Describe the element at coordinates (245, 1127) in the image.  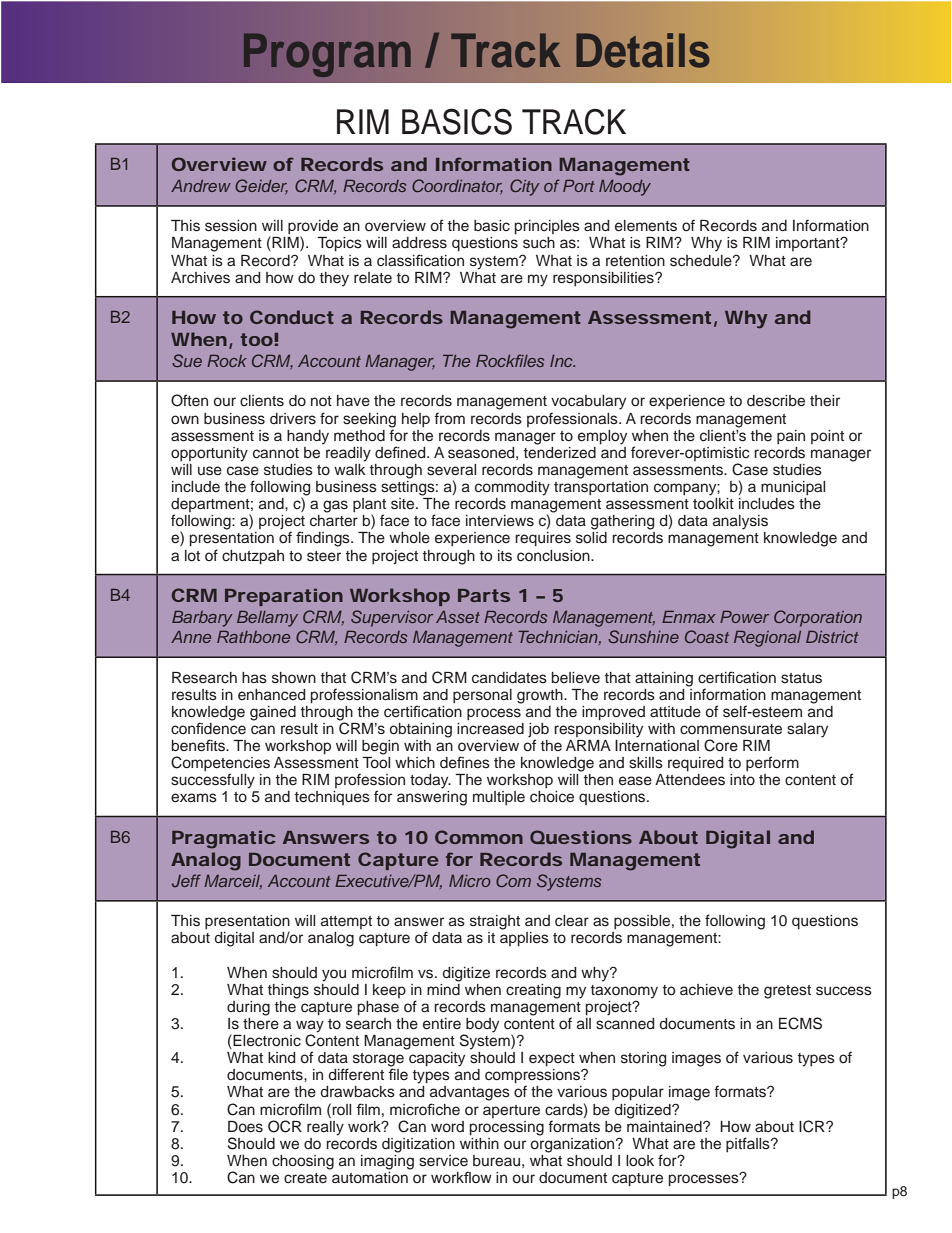
I see `Does` at that location.
